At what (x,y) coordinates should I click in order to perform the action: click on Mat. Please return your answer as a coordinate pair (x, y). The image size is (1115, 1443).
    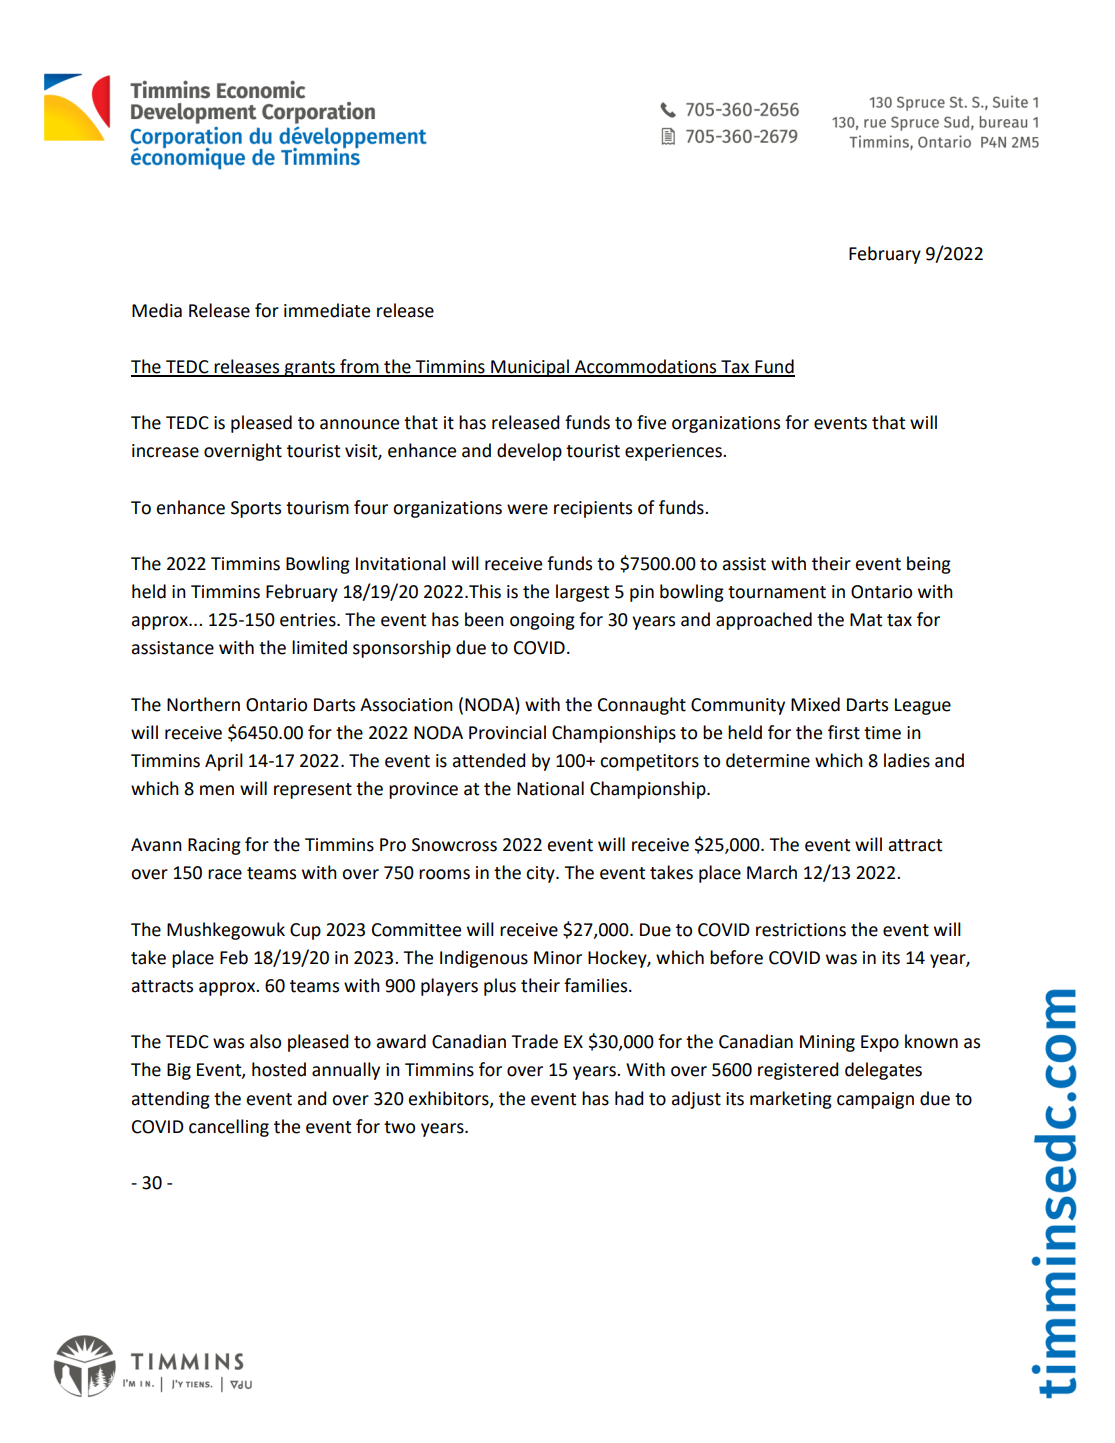
    Looking at the image, I should click on (866, 620).
